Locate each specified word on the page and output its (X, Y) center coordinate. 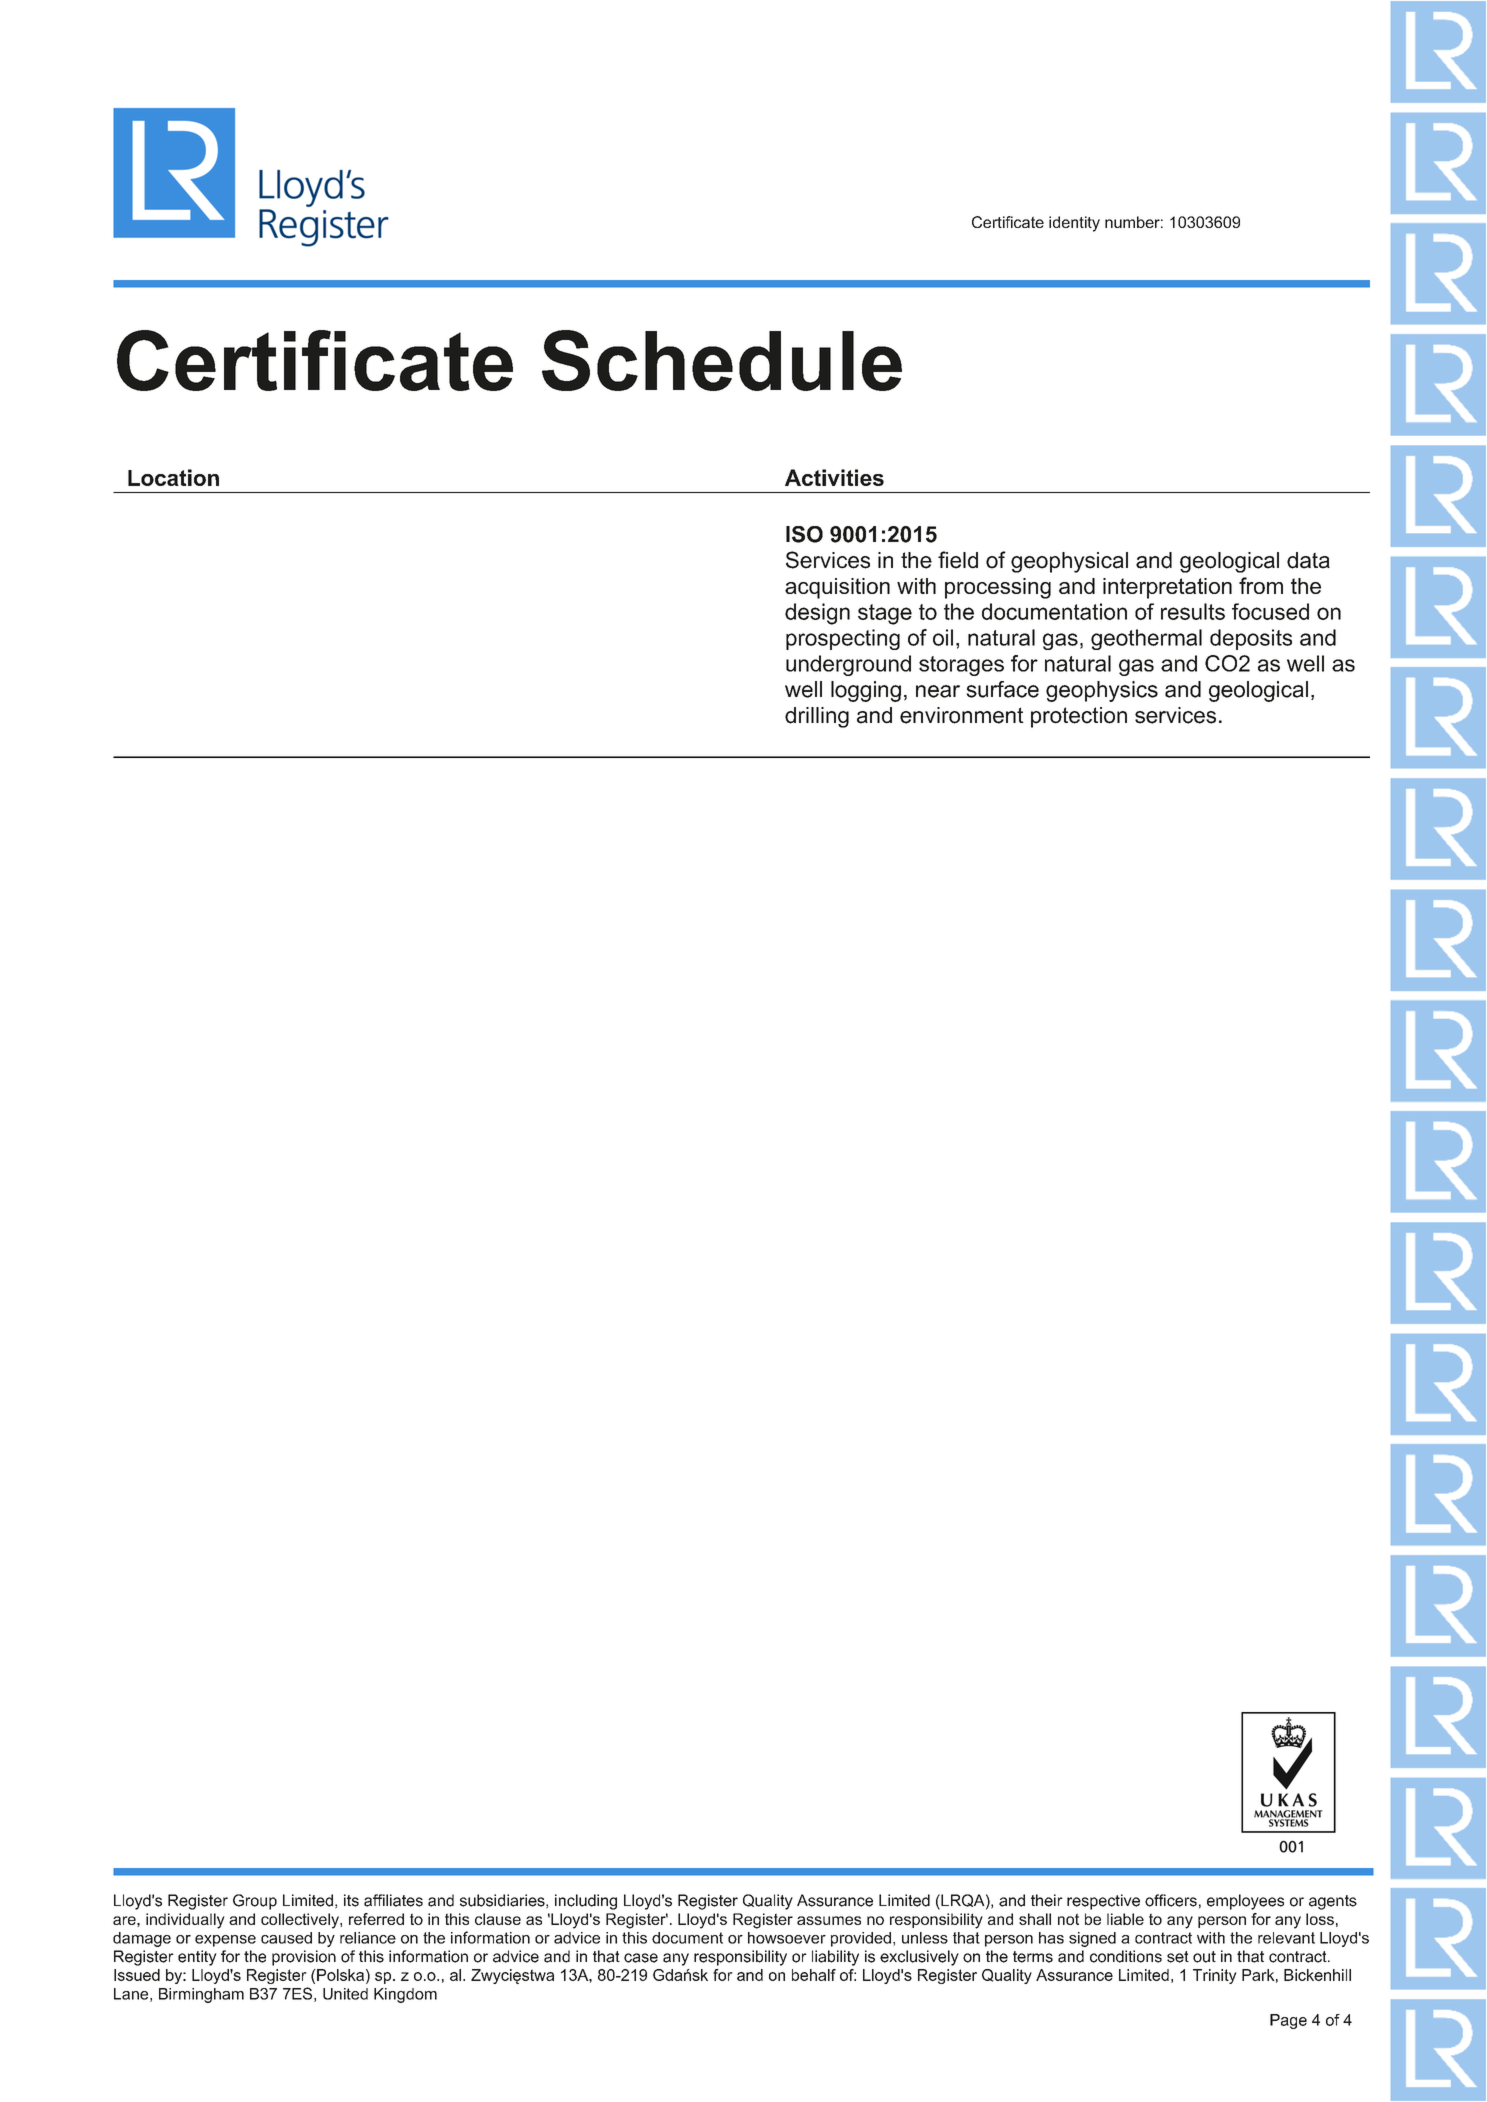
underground (848, 665)
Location (173, 477)
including (586, 1902)
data (1308, 560)
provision (304, 1958)
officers (1171, 1900)
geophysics (1102, 691)
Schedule (722, 360)
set (1178, 1957)
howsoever (787, 1938)
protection (1079, 717)
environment (962, 715)
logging (866, 691)
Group (255, 1902)
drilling (817, 717)
